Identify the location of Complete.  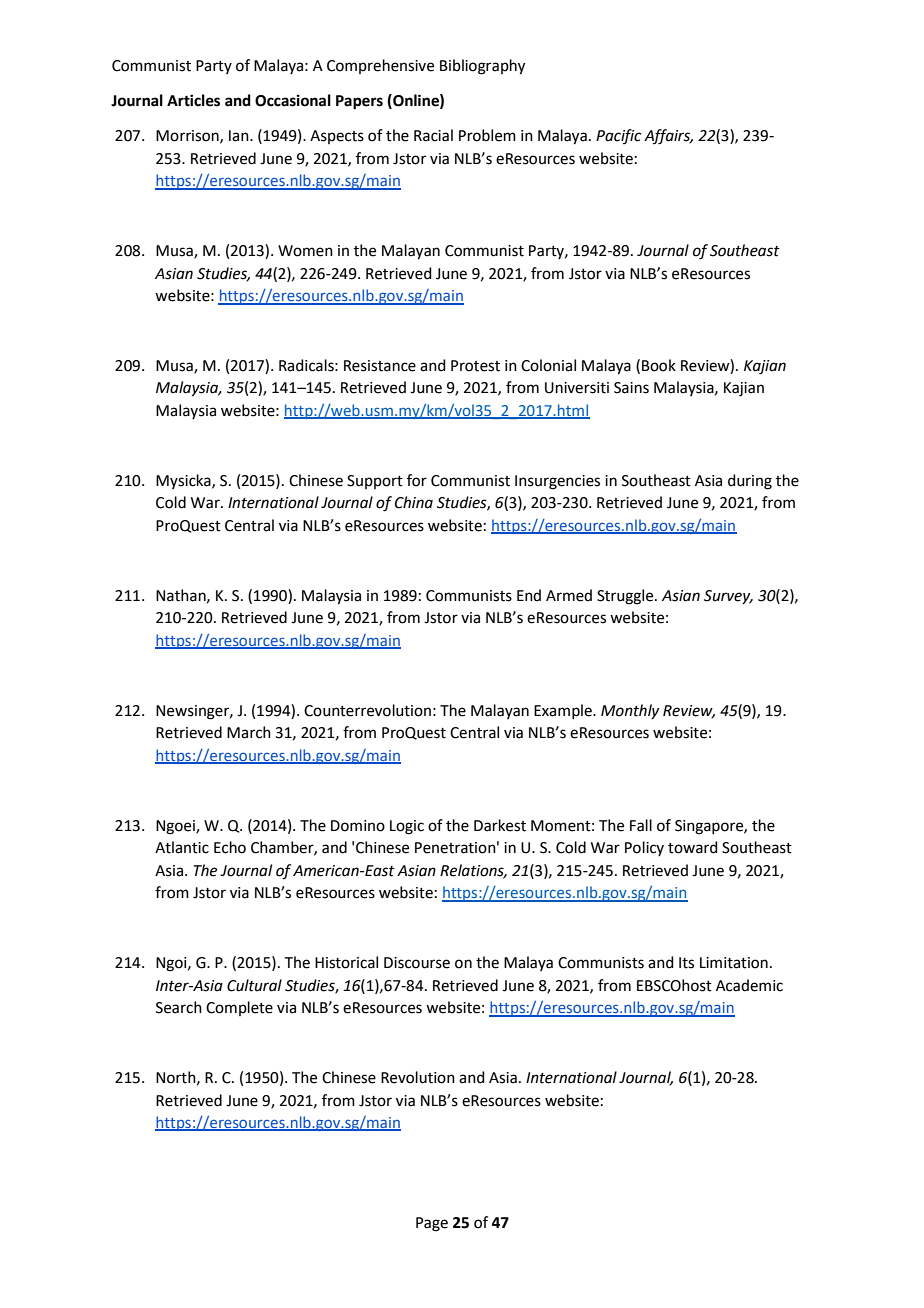
(239, 1008).
